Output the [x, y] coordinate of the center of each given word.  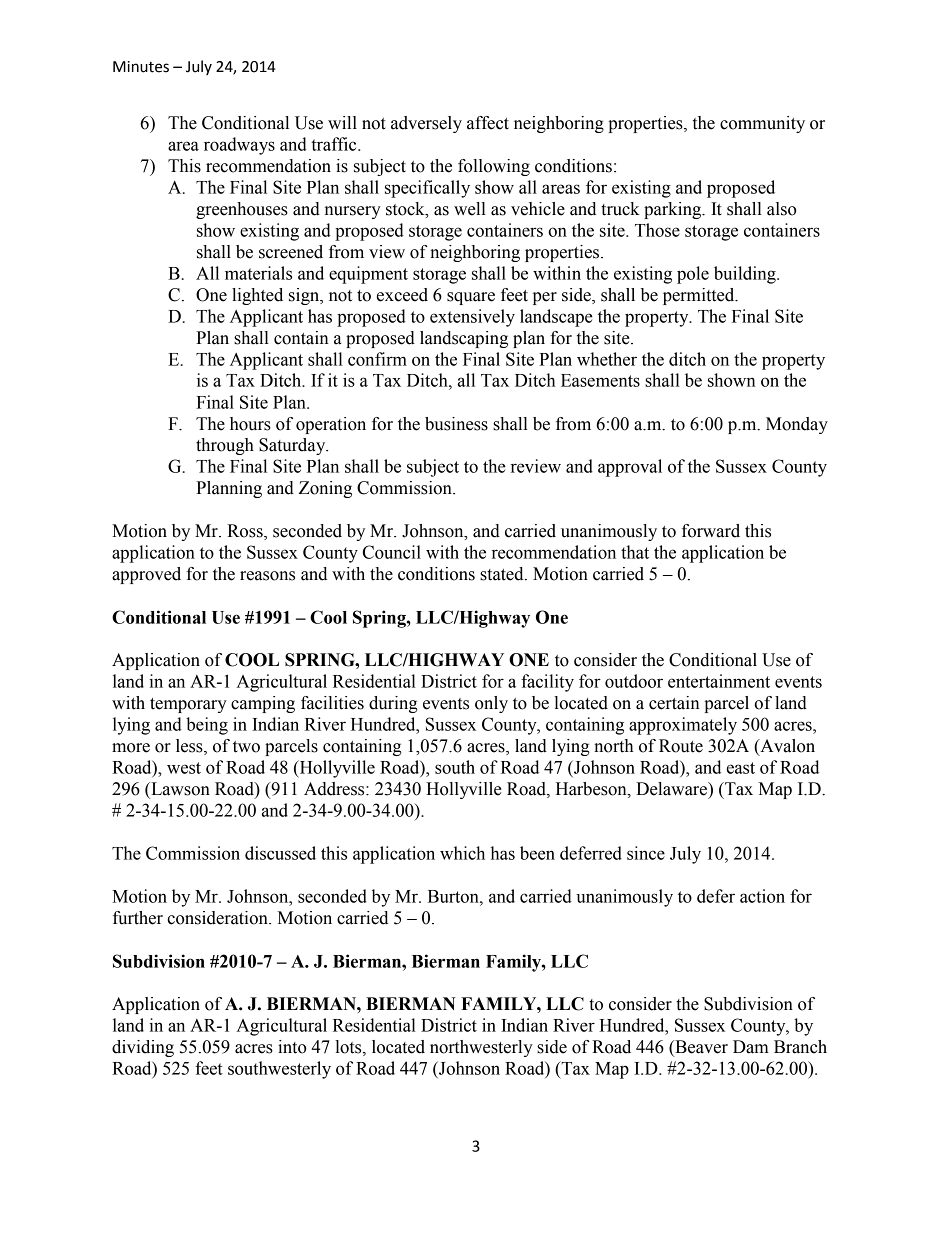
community [762, 124]
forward [711, 531]
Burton [454, 896]
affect [488, 123]
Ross [246, 532]
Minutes [141, 67]
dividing [143, 1048]
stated [503, 574]
